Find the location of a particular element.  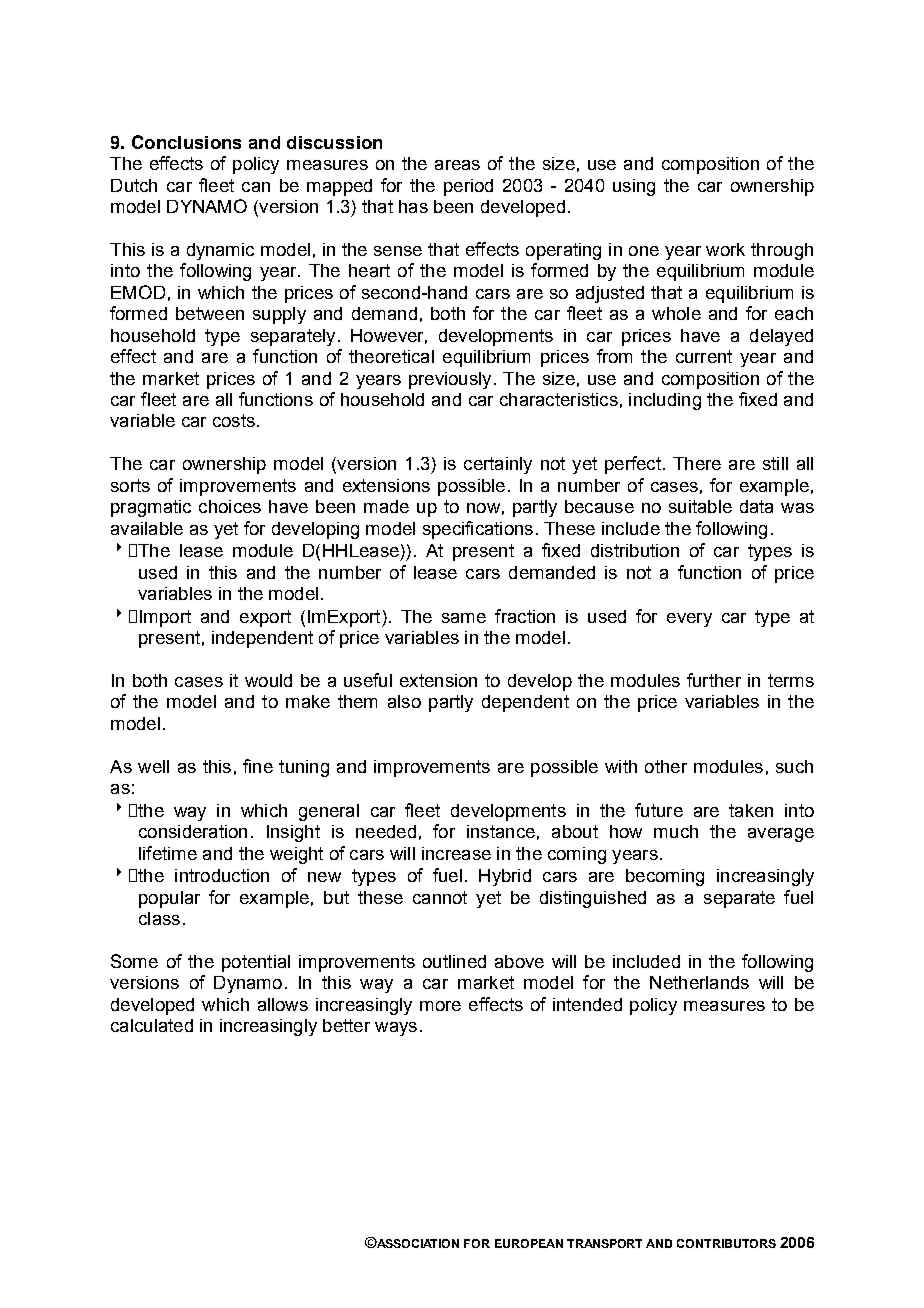

Conclusions is located at coordinates (186, 142).
